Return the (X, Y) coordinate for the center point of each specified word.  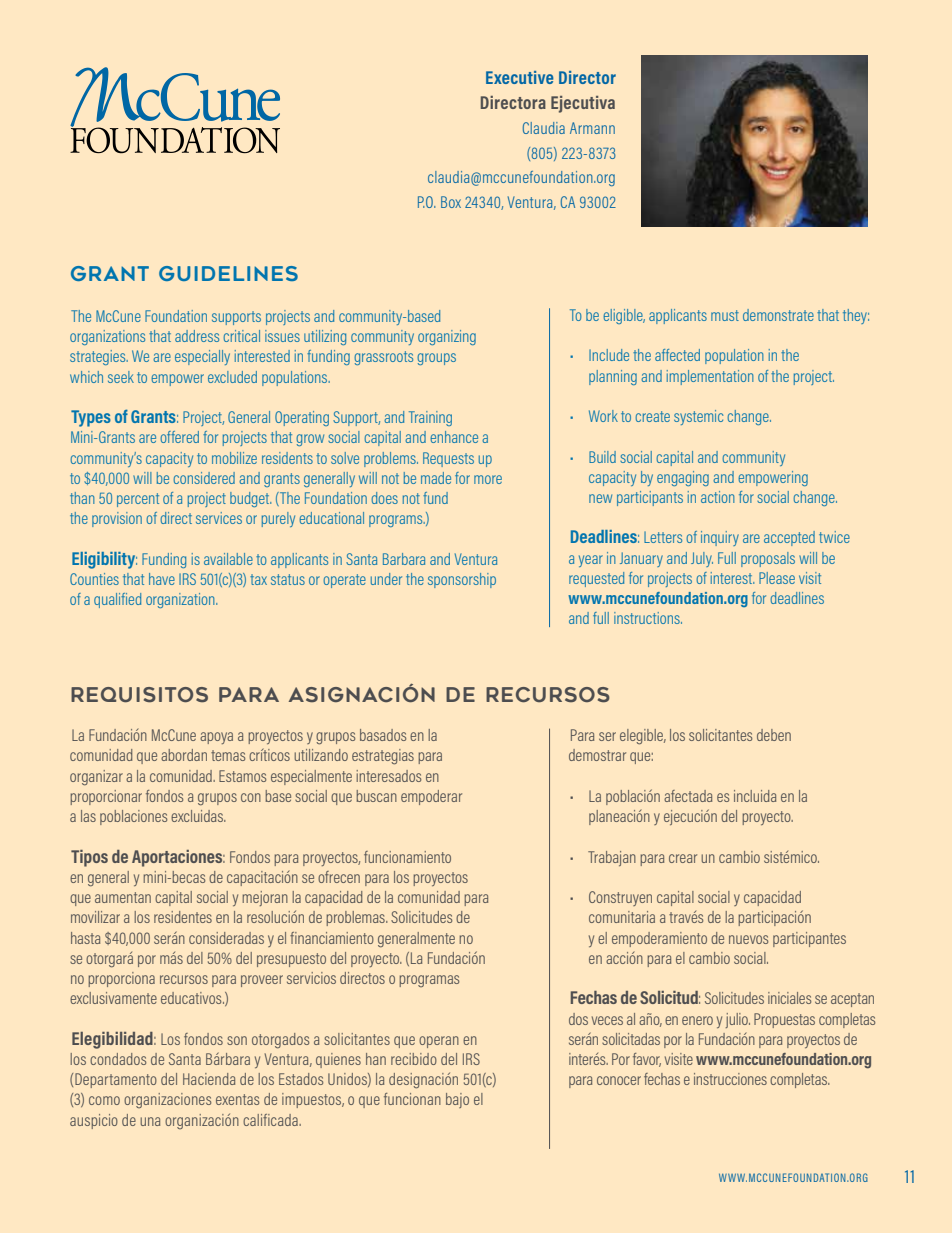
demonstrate (778, 315)
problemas (356, 918)
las (88, 816)
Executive (520, 77)
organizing (447, 337)
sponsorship (462, 580)
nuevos (748, 939)
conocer (619, 1080)
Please (777, 578)
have (162, 579)
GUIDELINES (228, 273)
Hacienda (209, 1079)
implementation (710, 377)
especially (202, 357)
